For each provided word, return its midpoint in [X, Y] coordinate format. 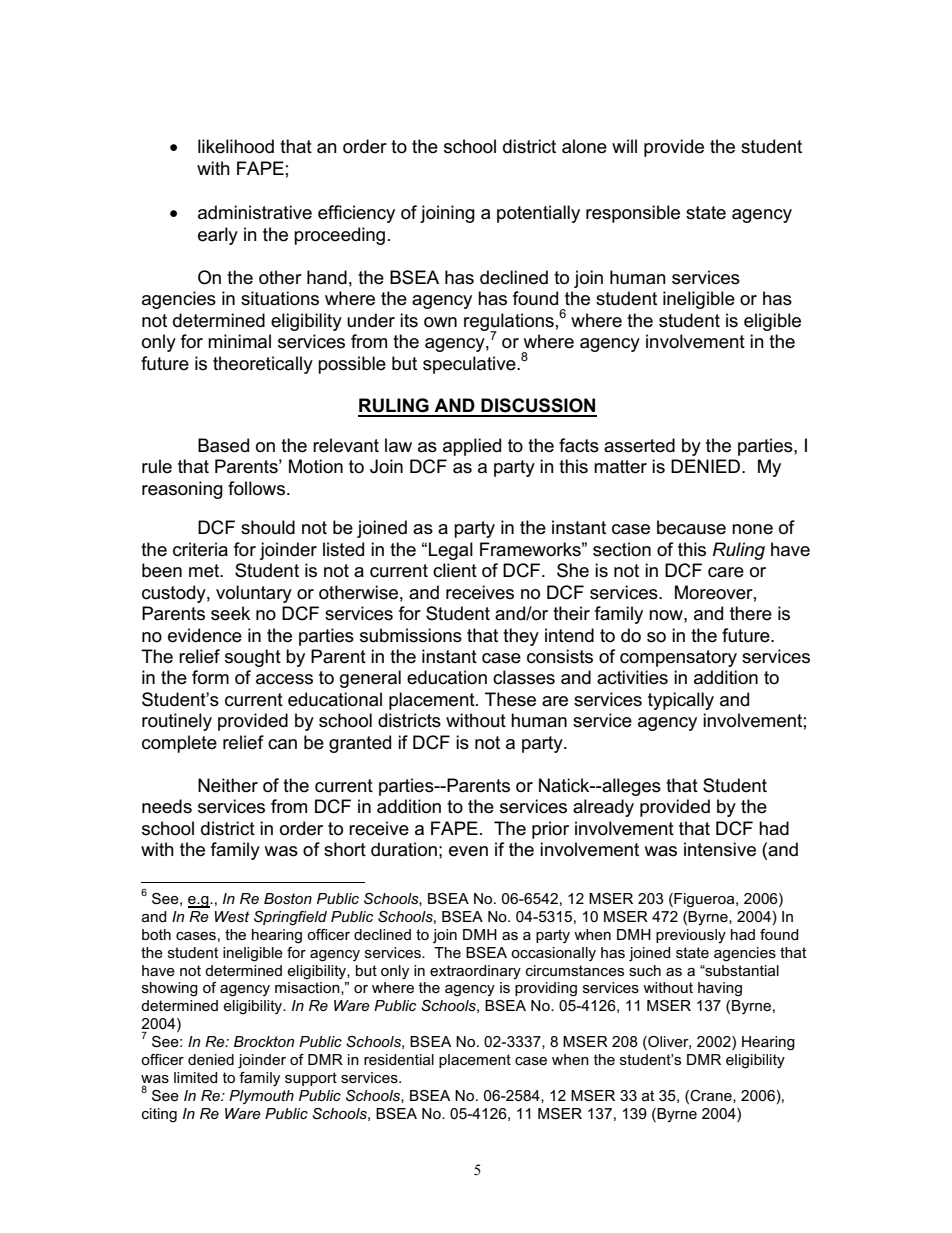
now [667, 615]
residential [399, 1059]
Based [223, 445]
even [468, 851]
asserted [639, 445]
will [624, 146]
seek [230, 613]
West [232, 916]
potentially [538, 214]
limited [196, 1077]
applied [472, 447]
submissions [411, 635]
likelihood [236, 146]
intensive [720, 849]
